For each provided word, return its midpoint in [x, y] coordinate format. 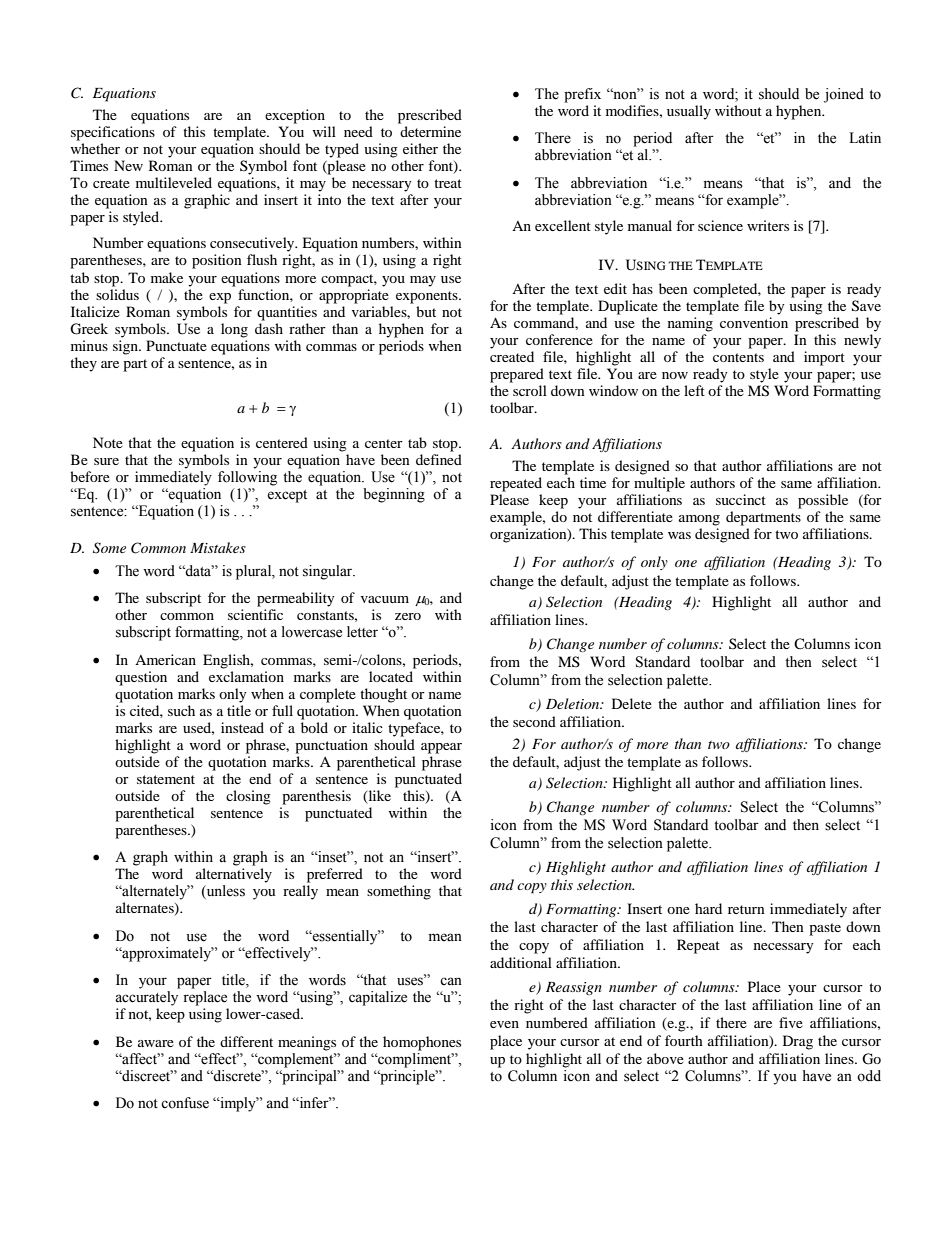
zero [408, 616]
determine [430, 131]
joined [844, 95]
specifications [113, 133]
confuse [185, 1103]
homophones [422, 1043]
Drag [798, 1042]
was [679, 535]
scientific [255, 614]
